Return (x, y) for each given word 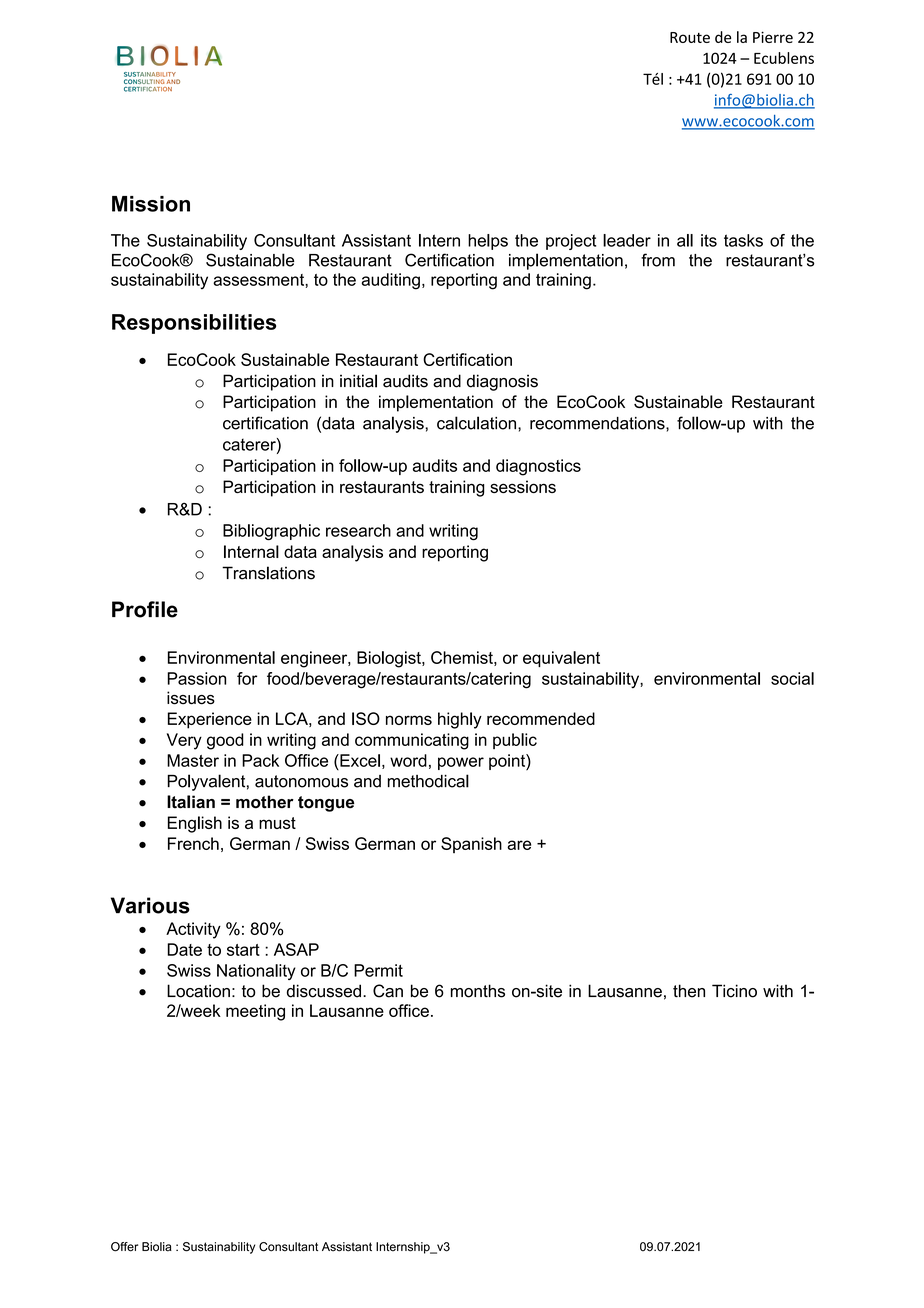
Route (690, 37)
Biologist (390, 659)
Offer (124, 1247)
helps (488, 242)
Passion (196, 678)
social (792, 678)
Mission (151, 204)
